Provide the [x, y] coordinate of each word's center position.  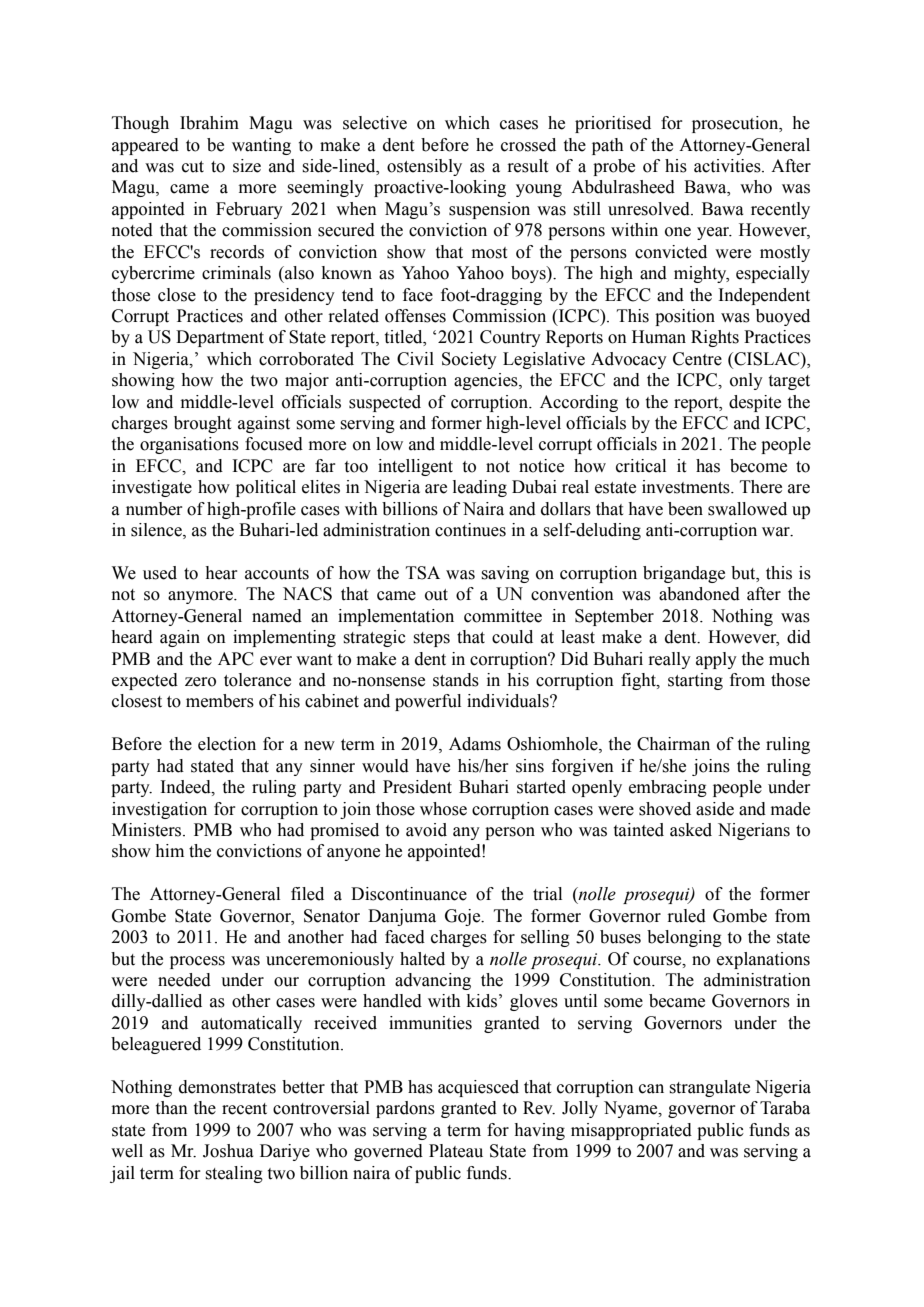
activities [728, 166]
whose [443, 809]
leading [480, 488]
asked [691, 830]
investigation [159, 810]
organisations [189, 445]
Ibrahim [209, 123]
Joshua [228, 1151]
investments [687, 487]
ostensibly [424, 167]
